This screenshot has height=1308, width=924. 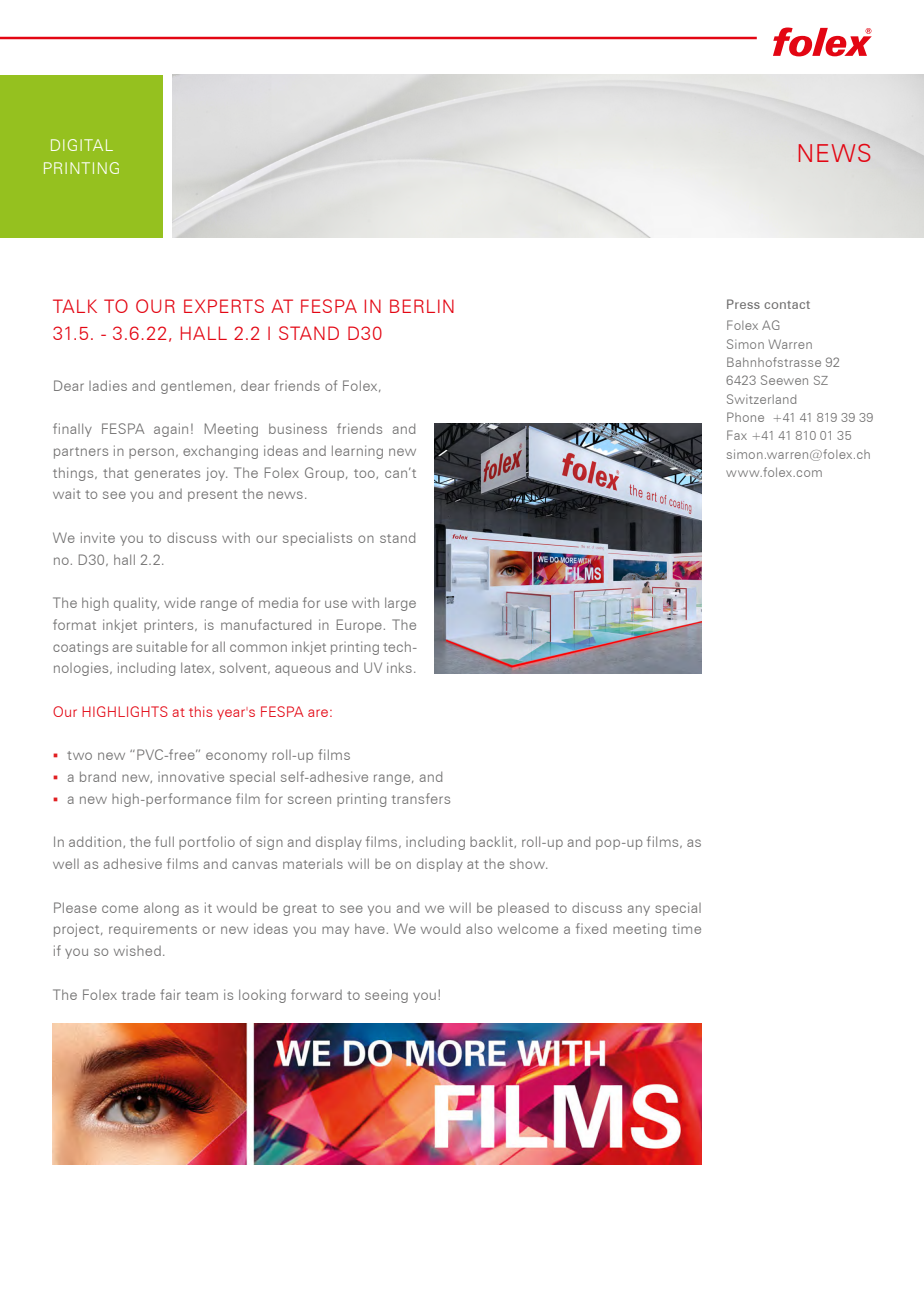 What do you see at coordinates (421, 798) in the screenshot?
I see `transfers` at bounding box center [421, 798].
